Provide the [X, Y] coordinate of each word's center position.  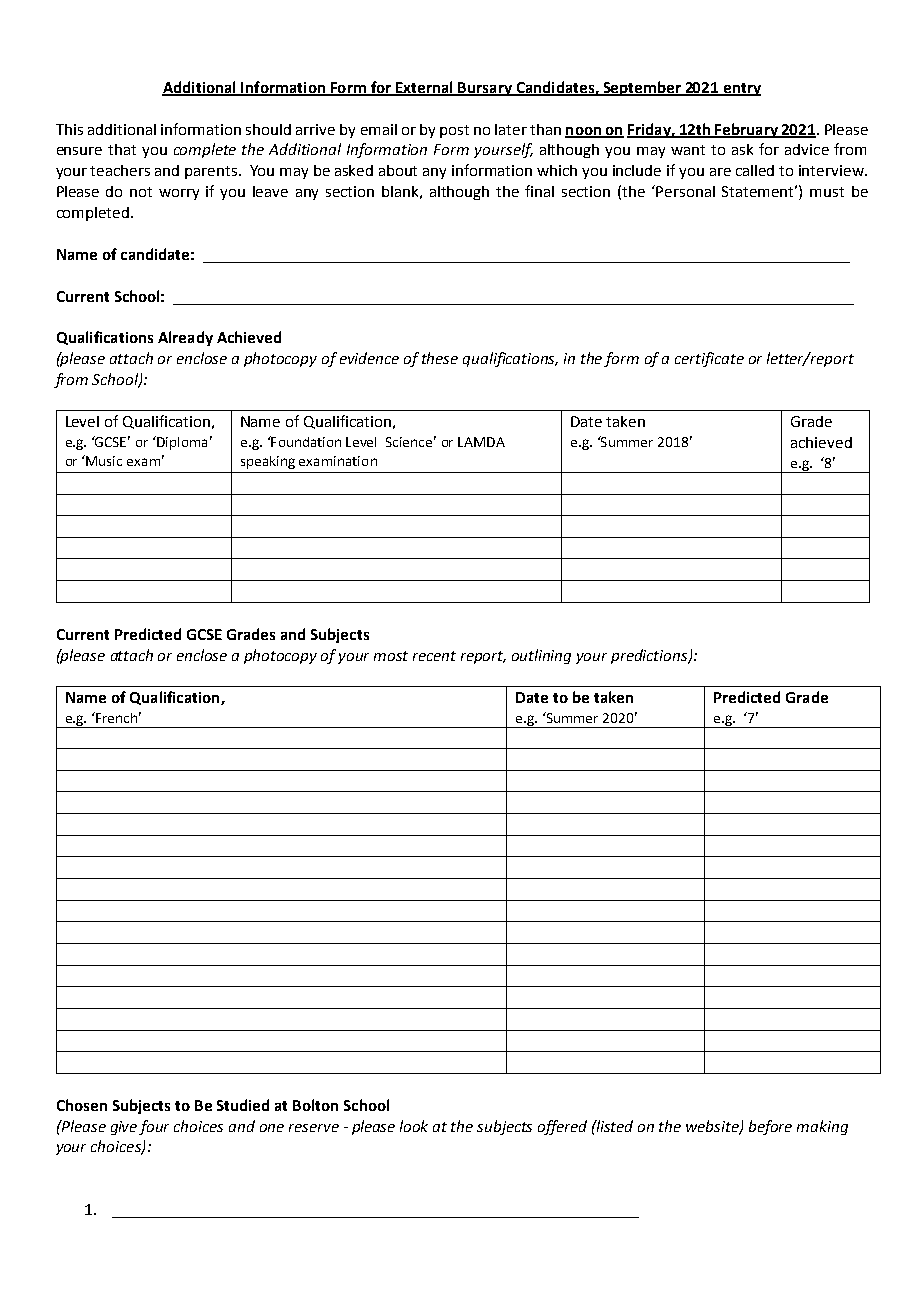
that [122, 149]
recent [434, 656]
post [454, 131]
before [770, 1127]
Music [104, 461]
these [440, 358]
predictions [650, 656]
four [154, 1127]
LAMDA [481, 442]
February [746, 130]
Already [185, 338]
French [115, 717]
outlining [541, 656]
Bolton [315, 1105]
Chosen [82, 1105]
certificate [709, 359]
